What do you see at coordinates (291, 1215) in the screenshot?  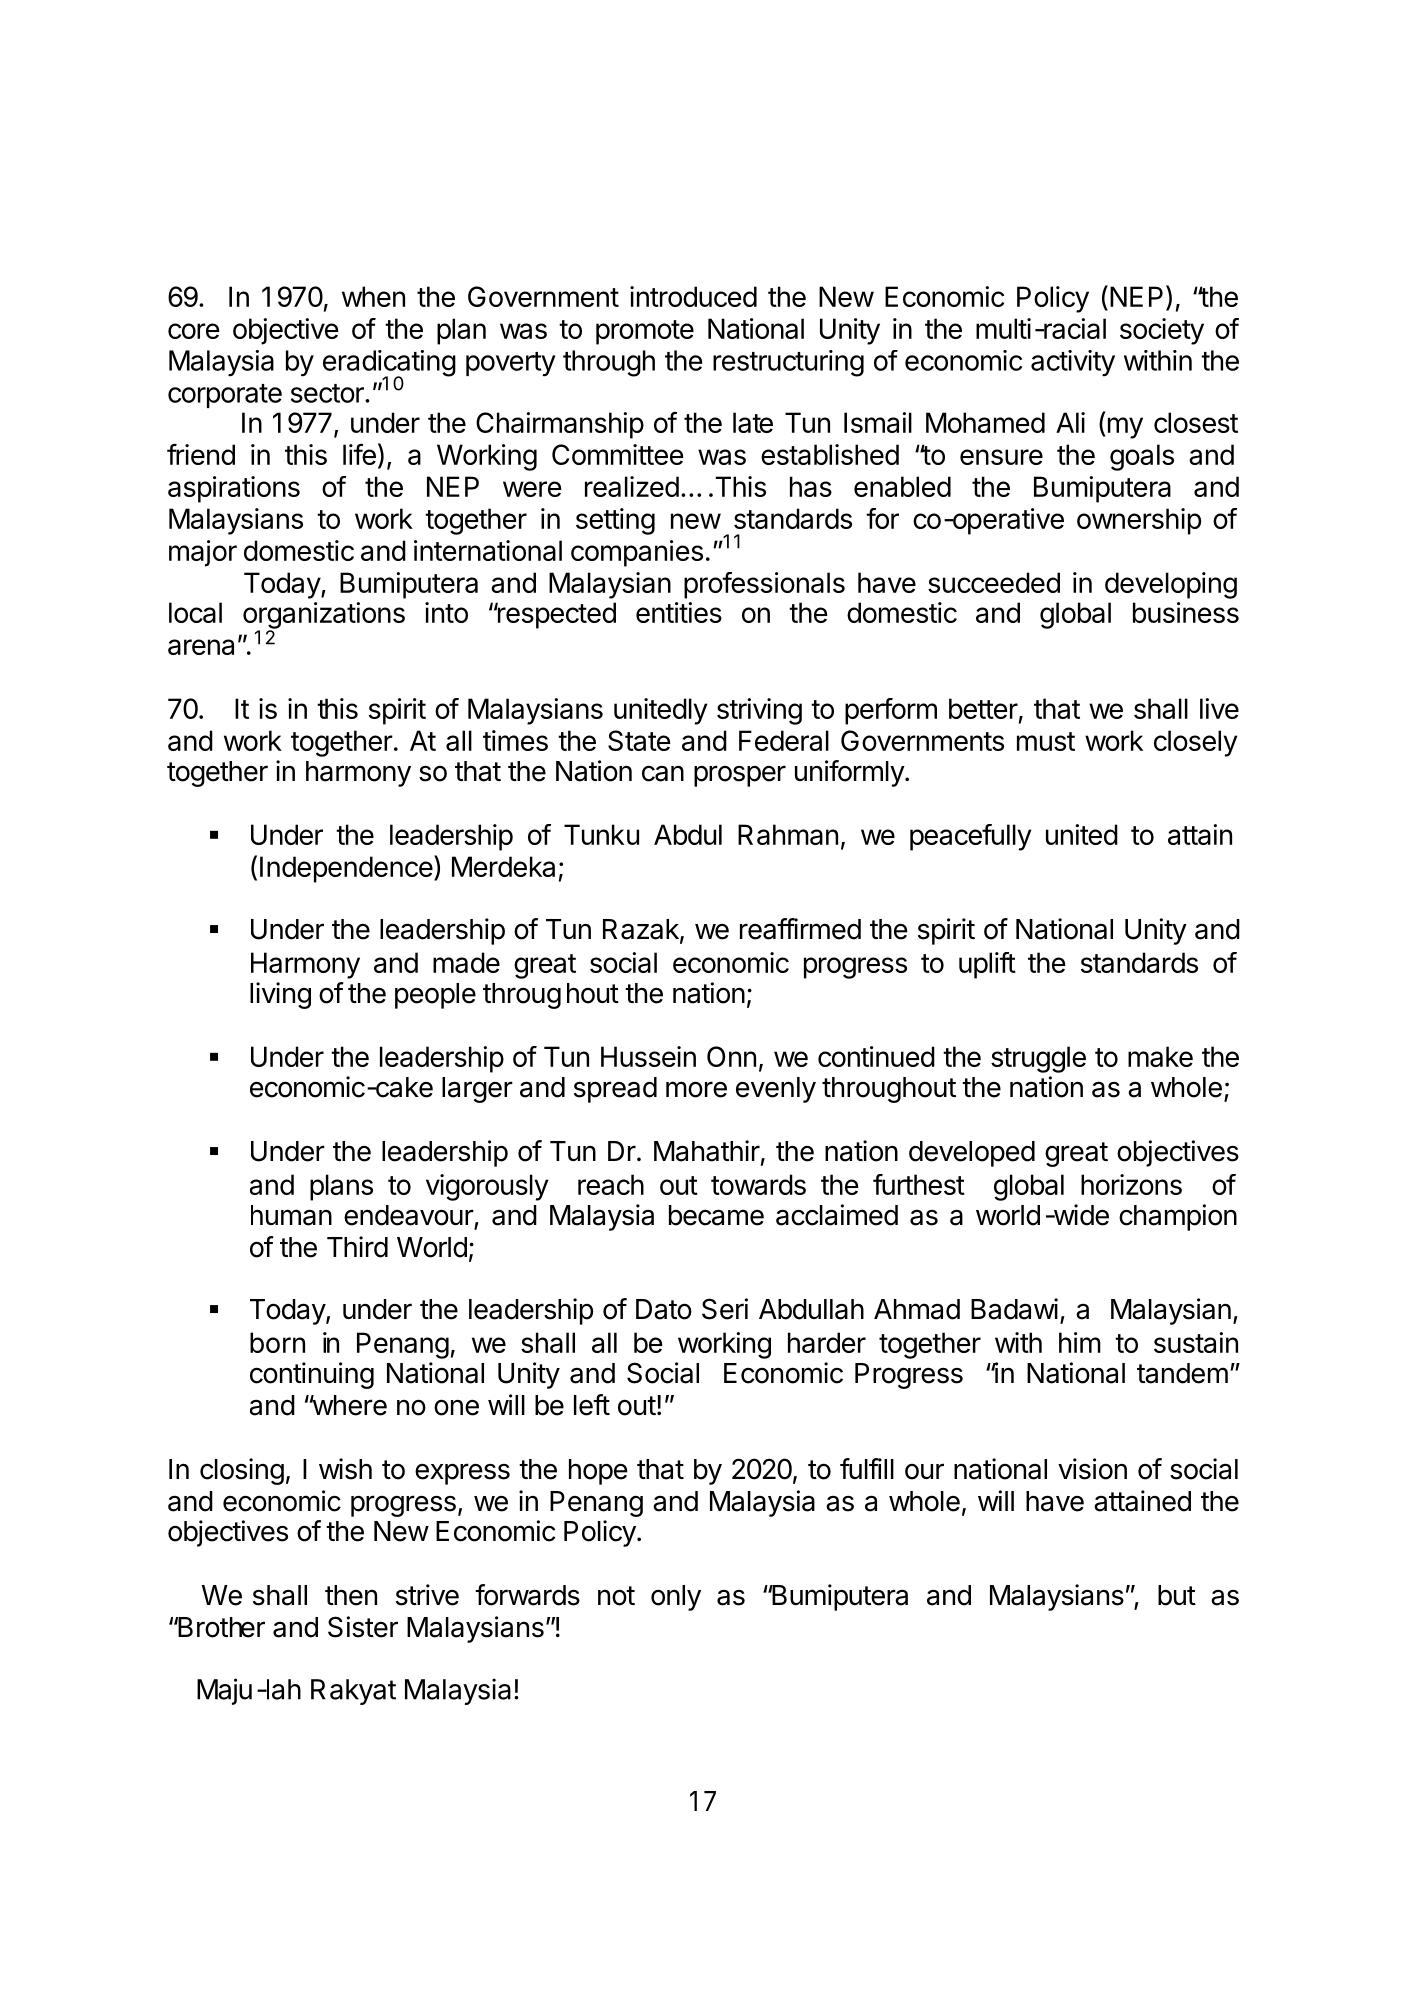 I see `human` at bounding box center [291, 1215].
